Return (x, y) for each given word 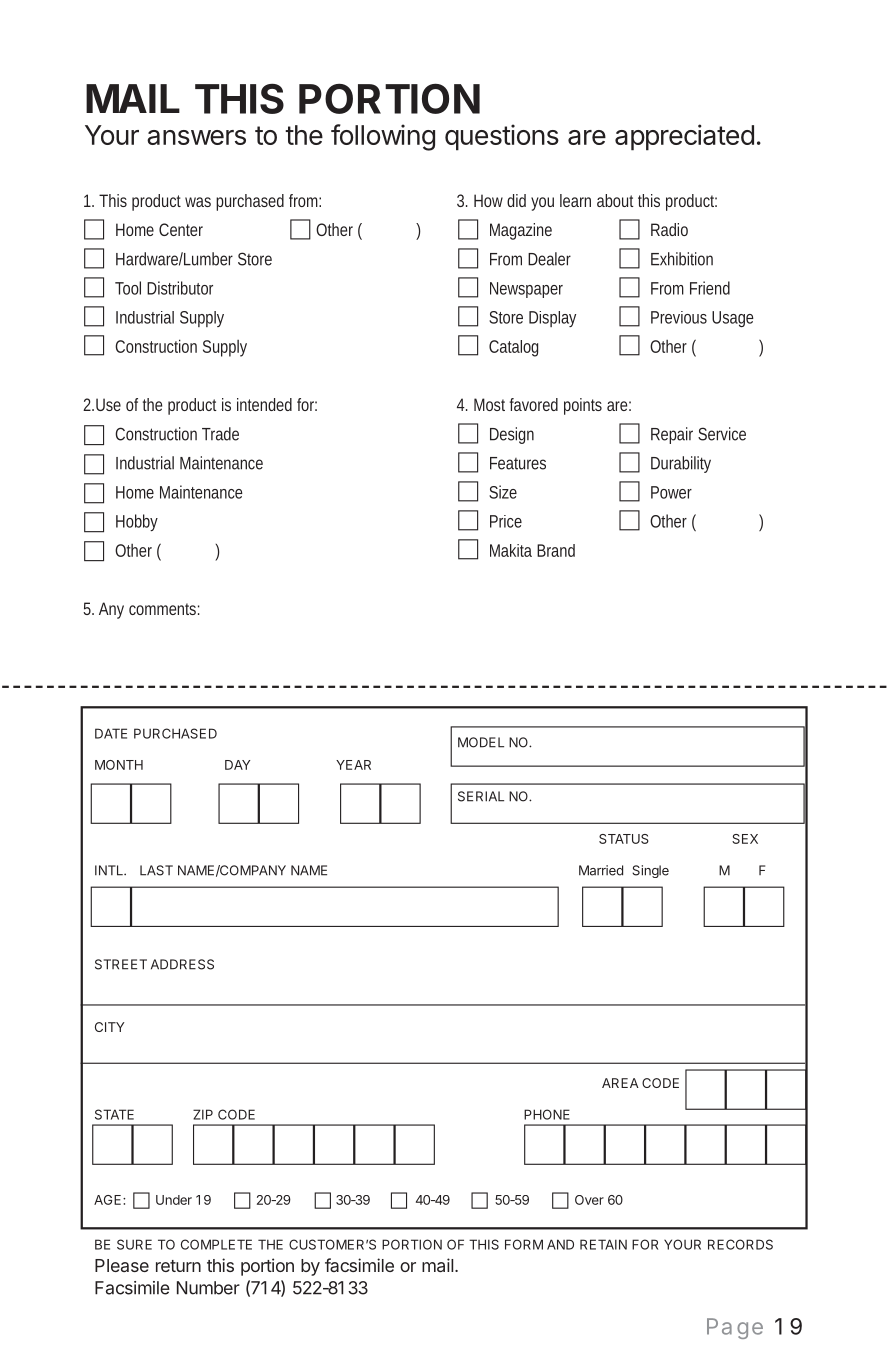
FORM (524, 1244)
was (198, 202)
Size (503, 492)
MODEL (481, 742)
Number (208, 1288)
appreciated (684, 137)
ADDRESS (182, 964)
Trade (220, 434)
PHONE (547, 1114)
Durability (681, 464)
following (383, 137)
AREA (620, 1083)
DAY (237, 765)
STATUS (624, 839)
